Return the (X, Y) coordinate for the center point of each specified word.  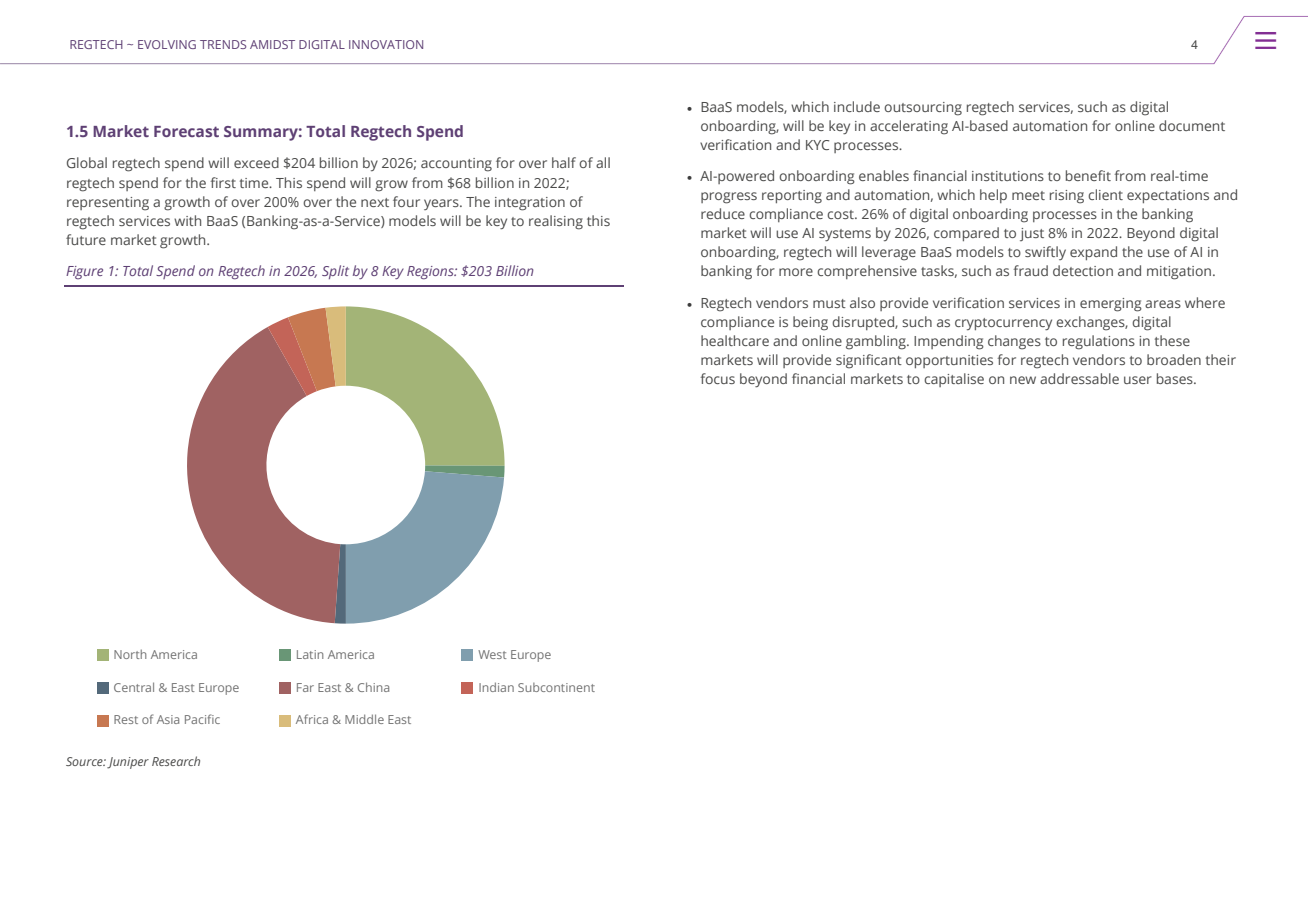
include (857, 106)
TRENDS (223, 44)
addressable (1079, 378)
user (1138, 380)
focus (718, 378)
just (1032, 234)
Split (335, 272)
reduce (723, 213)
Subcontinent (556, 687)
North (130, 654)
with (187, 220)
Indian (496, 687)
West (492, 654)
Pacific (202, 719)
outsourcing (923, 109)
